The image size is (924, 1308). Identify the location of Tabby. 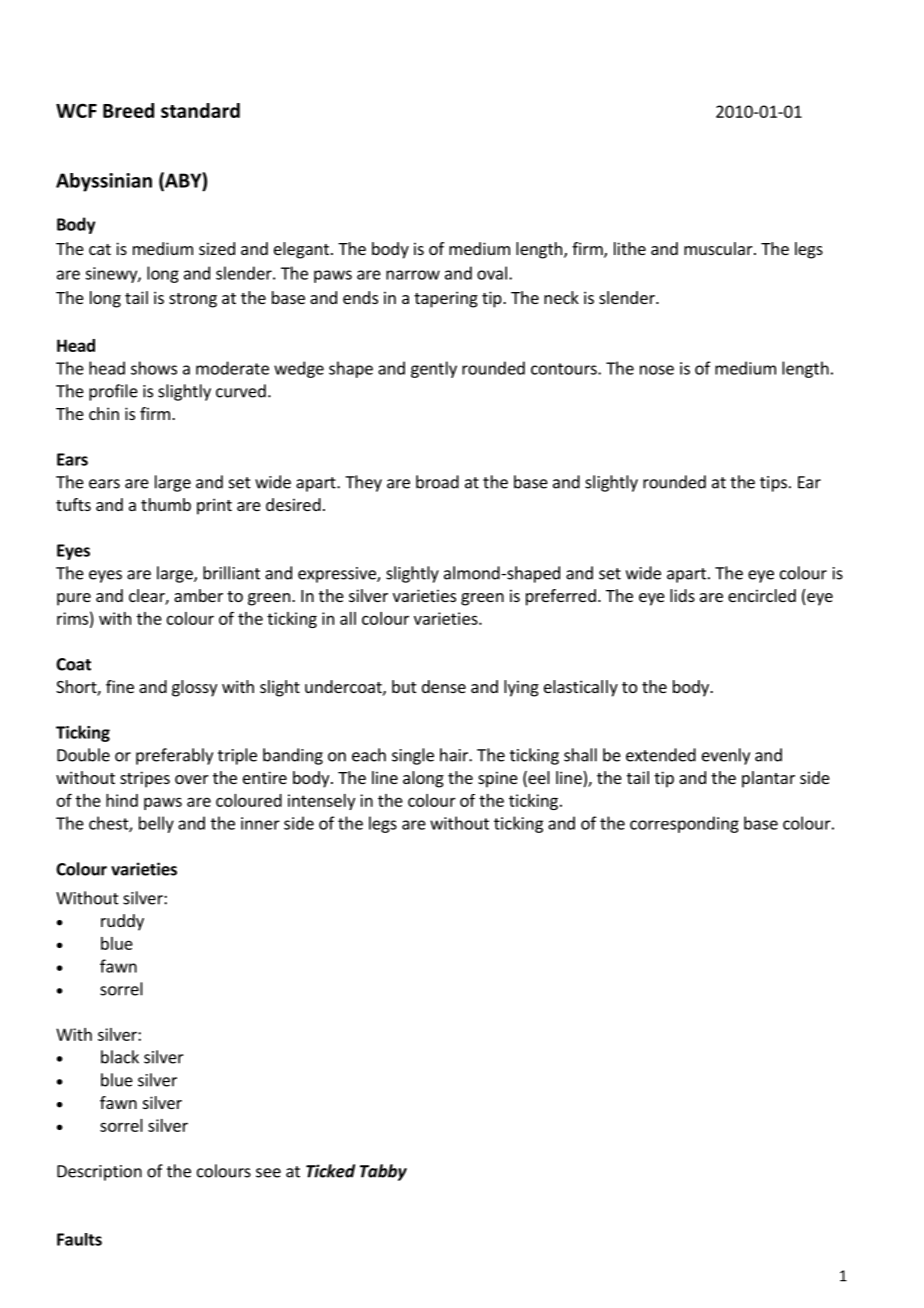
(383, 1172).
